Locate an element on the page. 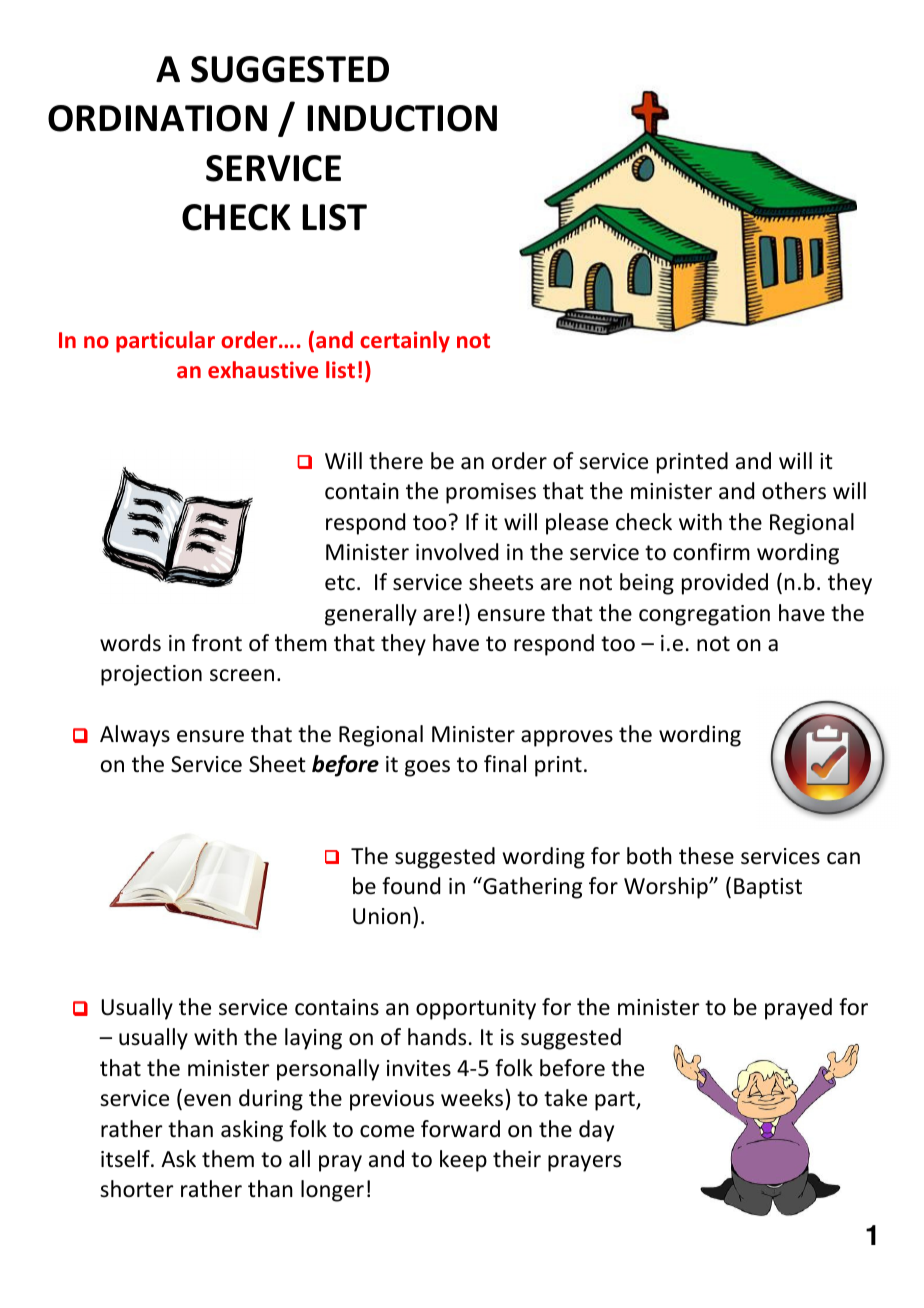 This image has width=924, height=1308. certainly is located at coordinates (405, 342).
